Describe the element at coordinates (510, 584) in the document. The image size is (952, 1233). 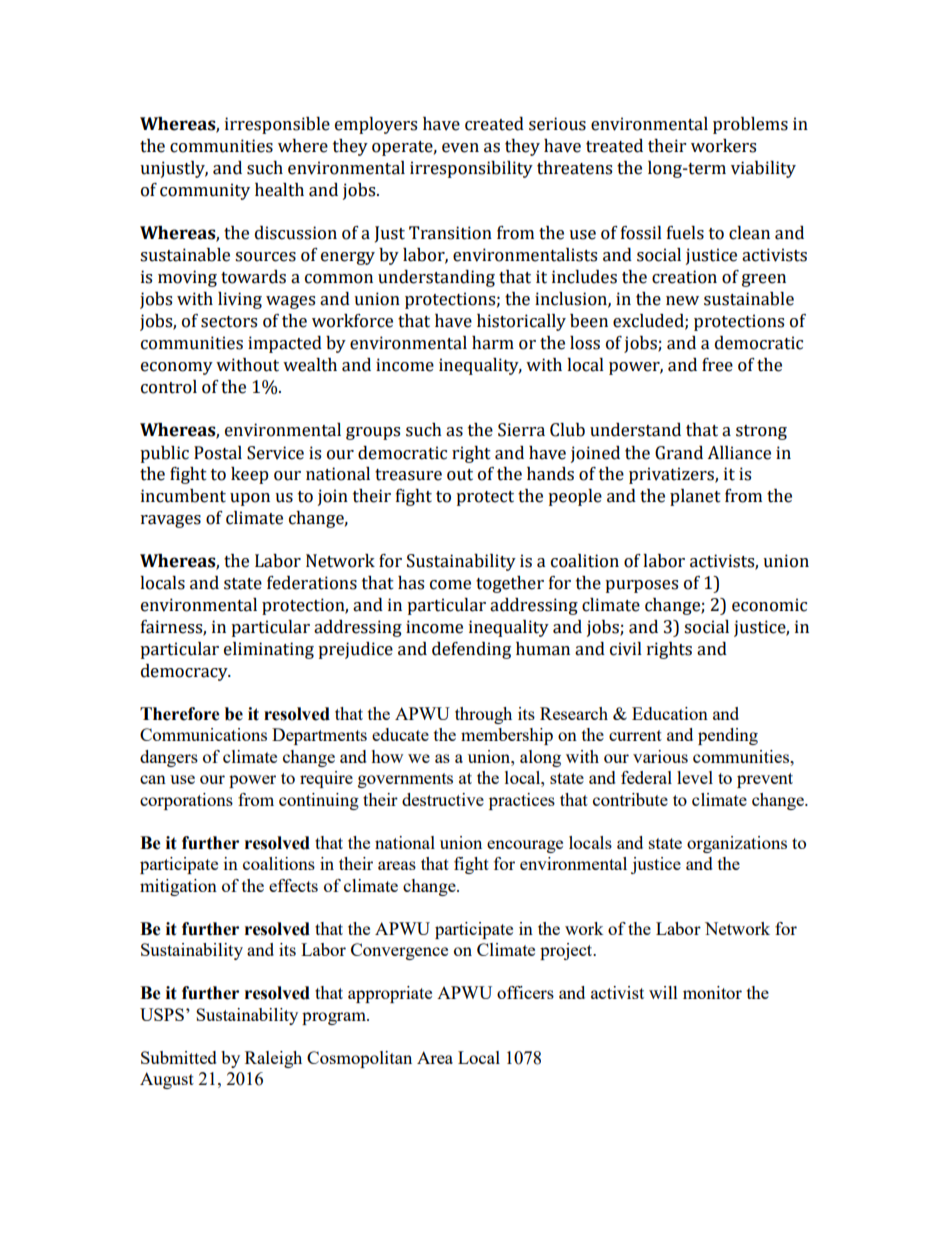
I see `together` at that location.
